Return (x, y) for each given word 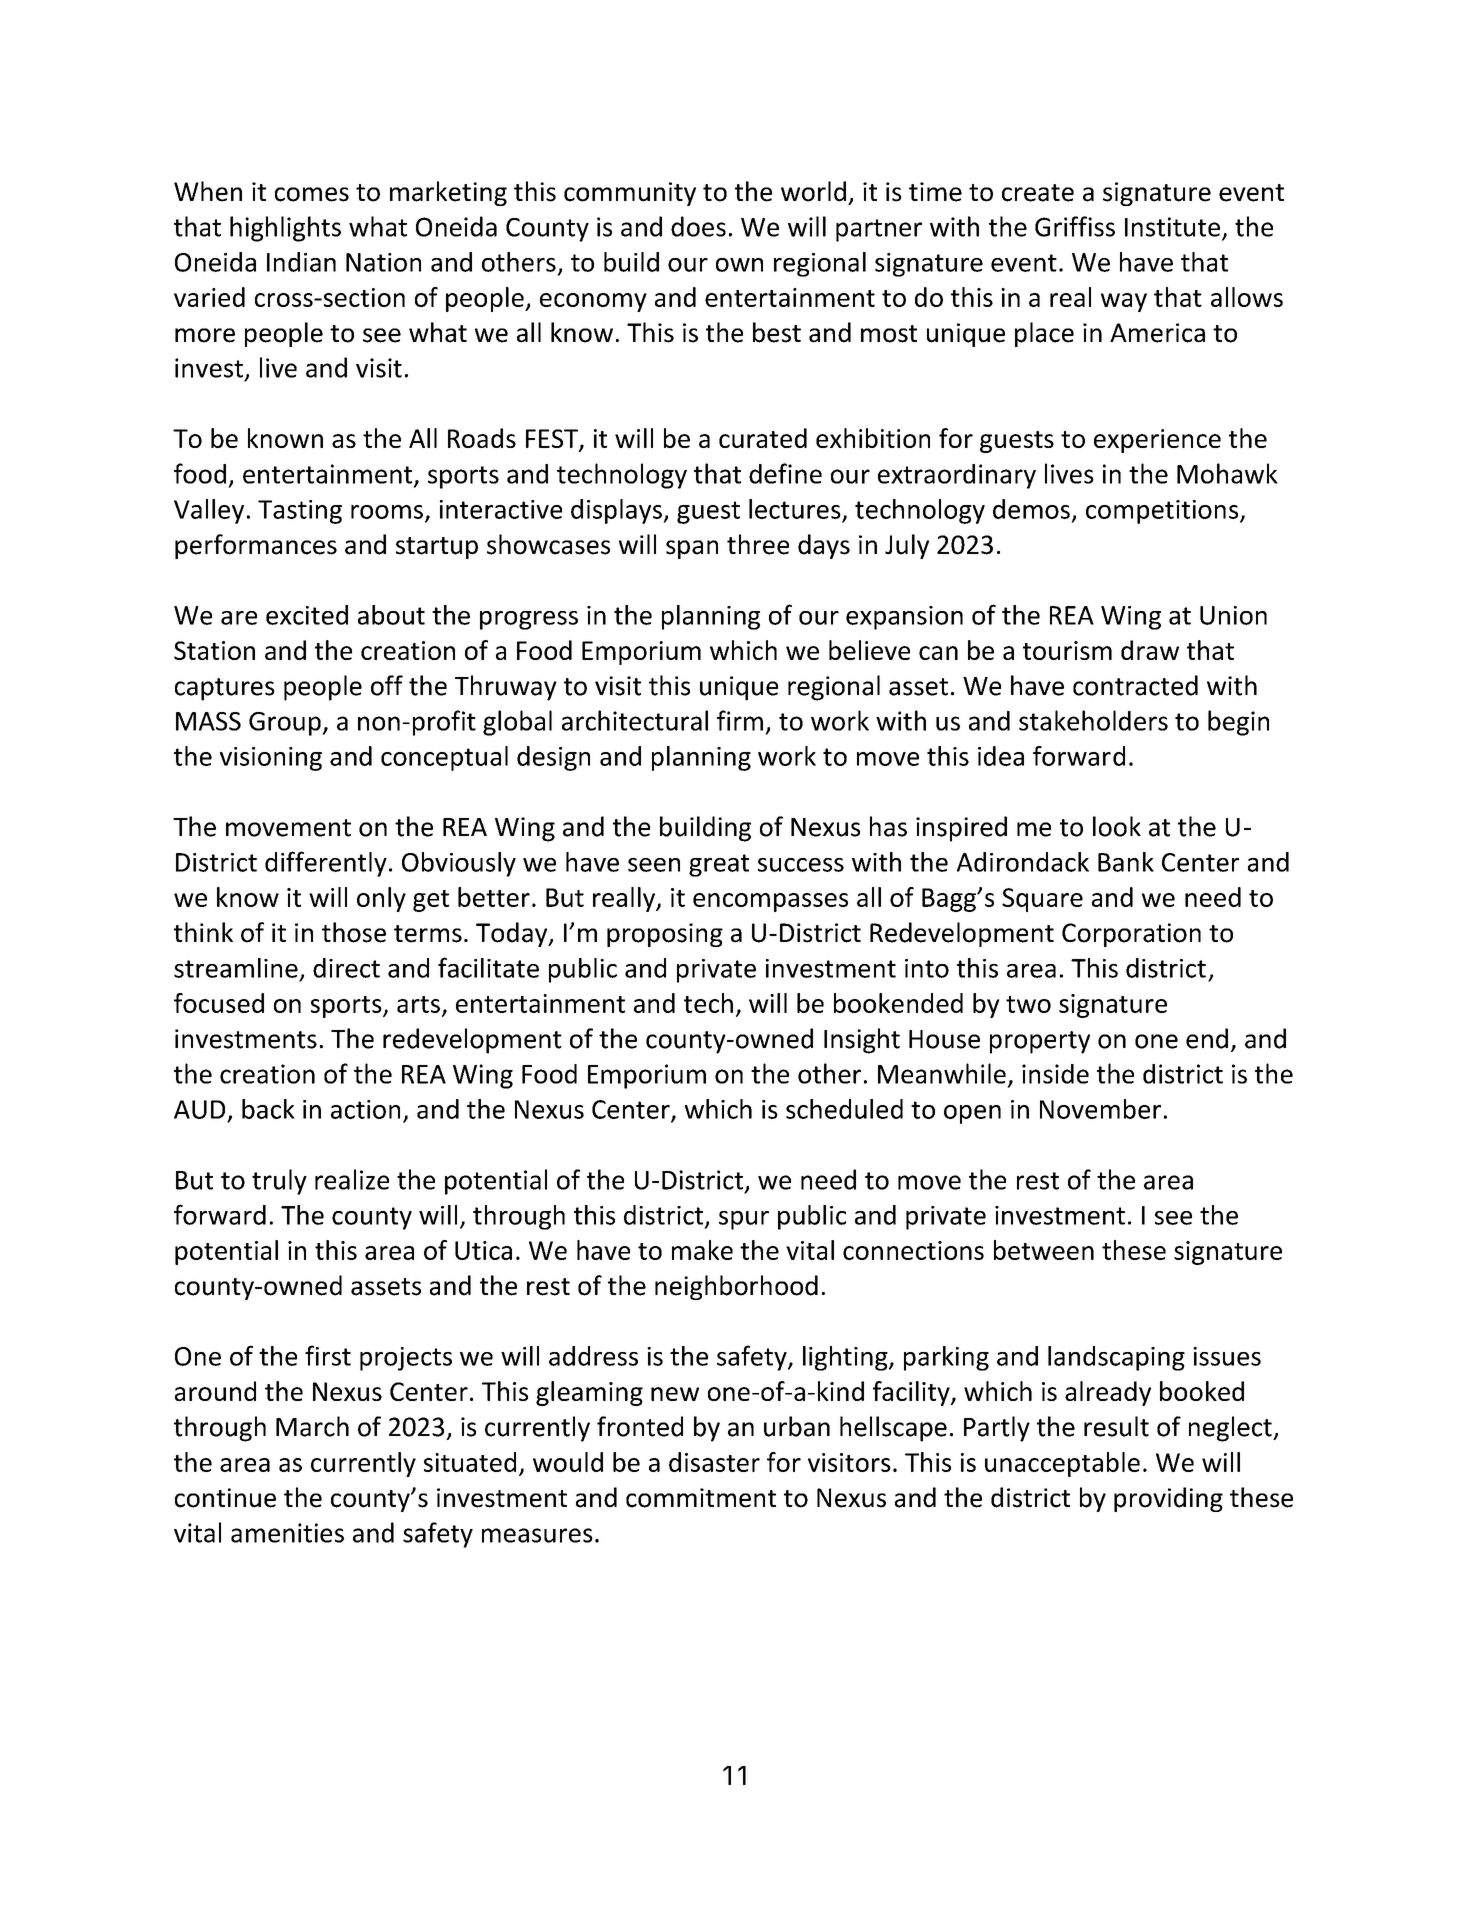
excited (307, 615)
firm (740, 720)
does (698, 226)
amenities (287, 1533)
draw (1150, 650)
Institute (1172, 227)
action (365, 1109)
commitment (701, 1498)
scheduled (844, 1109)
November (1100, 1109)
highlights (285, 229)
